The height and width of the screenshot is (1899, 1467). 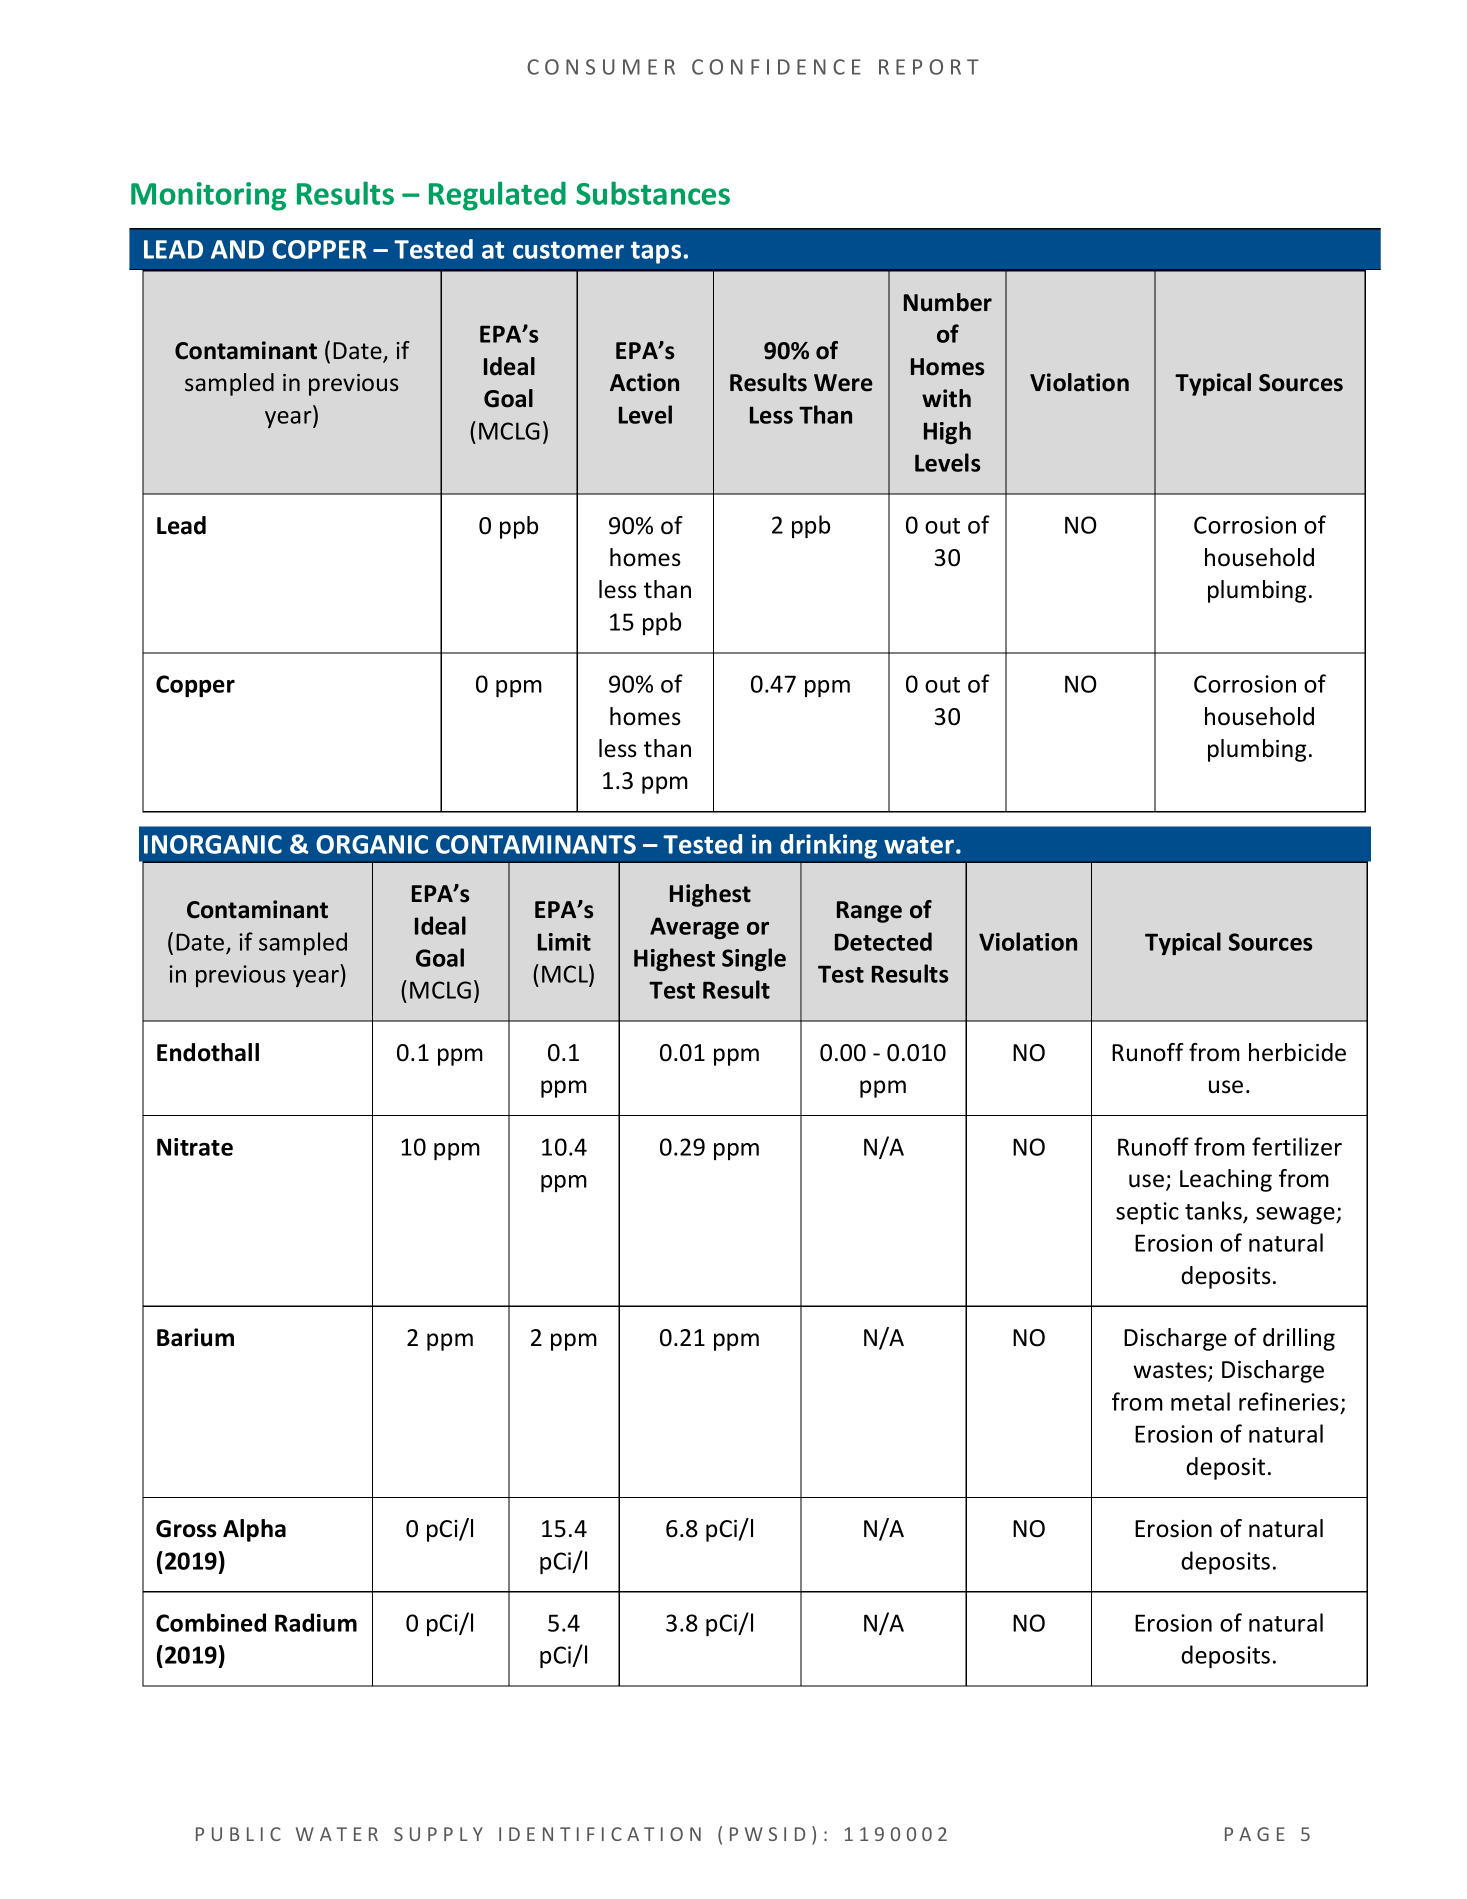 What do you see at coordinates (754, 959) in the screenshot?
I see `Single` at bounding box center [754, 959].
